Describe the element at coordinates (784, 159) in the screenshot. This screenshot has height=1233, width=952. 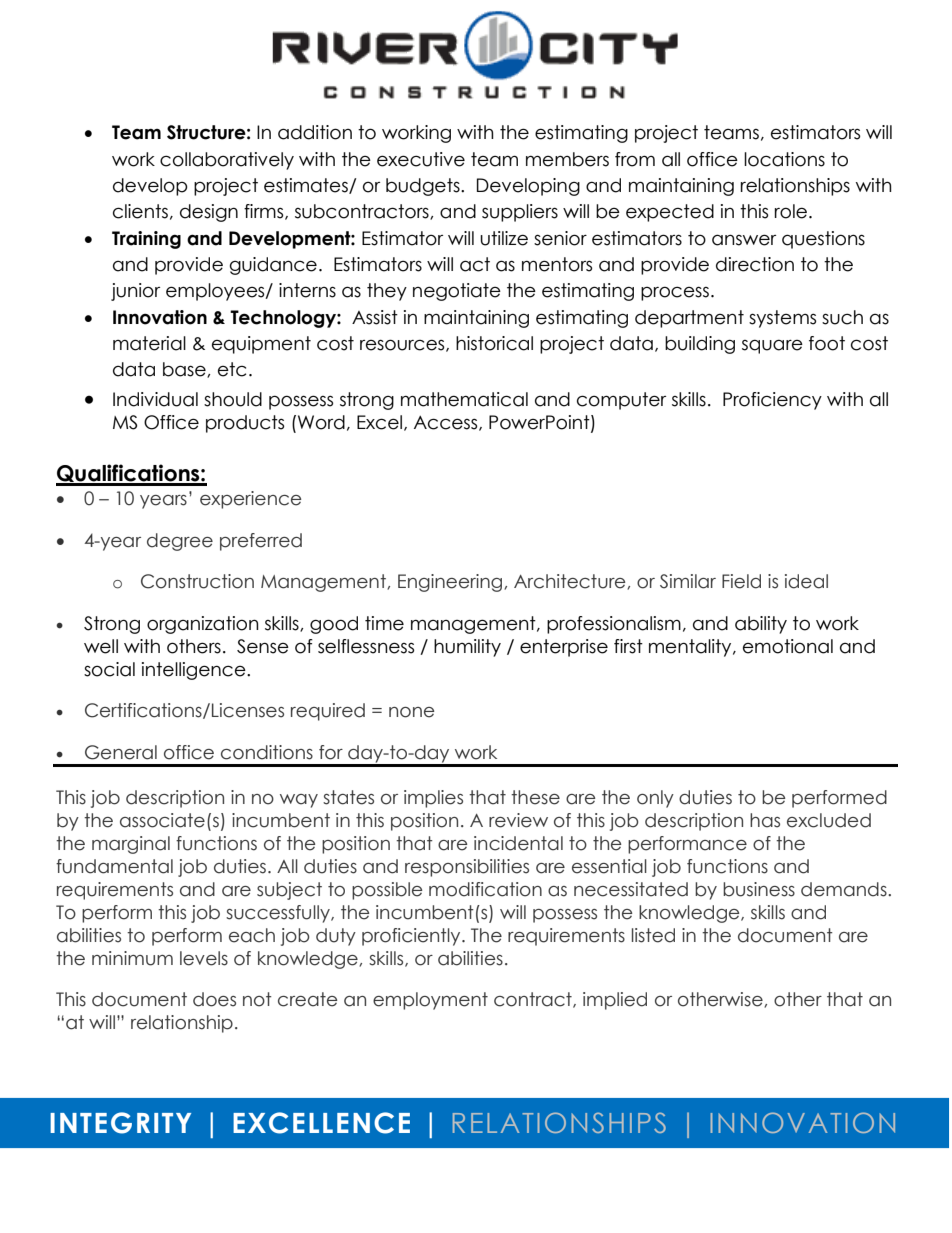
I see `locations` at that location.
